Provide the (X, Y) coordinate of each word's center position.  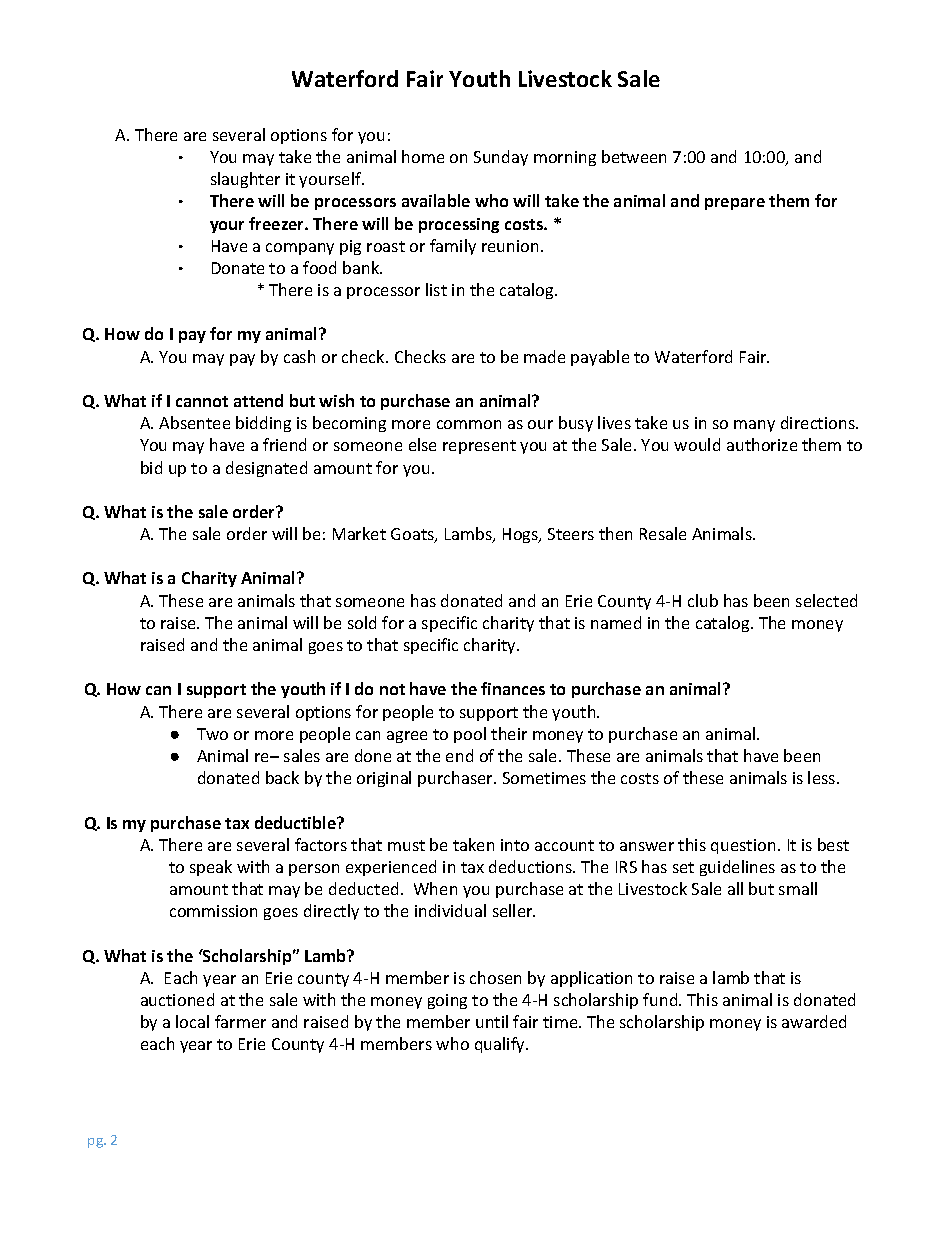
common (469, 424)
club (703, 600)
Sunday (501, 158)
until (492, 1021)
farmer (240, 1021)
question (743, 846)
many (754, 426)
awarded (814, 1021)
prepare (735, 204)
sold (362, 622)
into (515, 845)
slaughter (245, 180)
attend (258, 400)
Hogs (521, 535)
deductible (296, 822)
